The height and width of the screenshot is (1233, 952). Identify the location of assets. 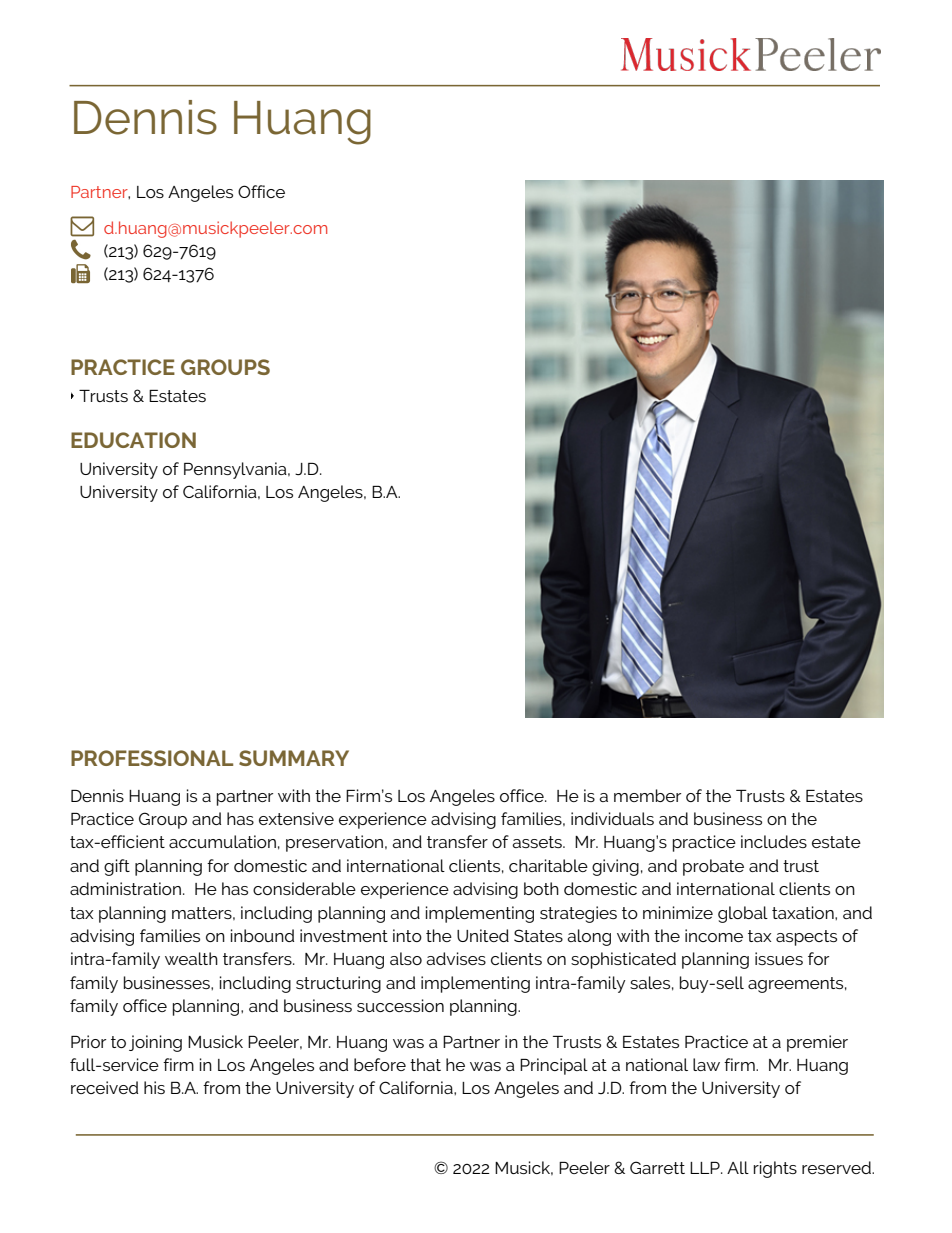
(538, 842).
